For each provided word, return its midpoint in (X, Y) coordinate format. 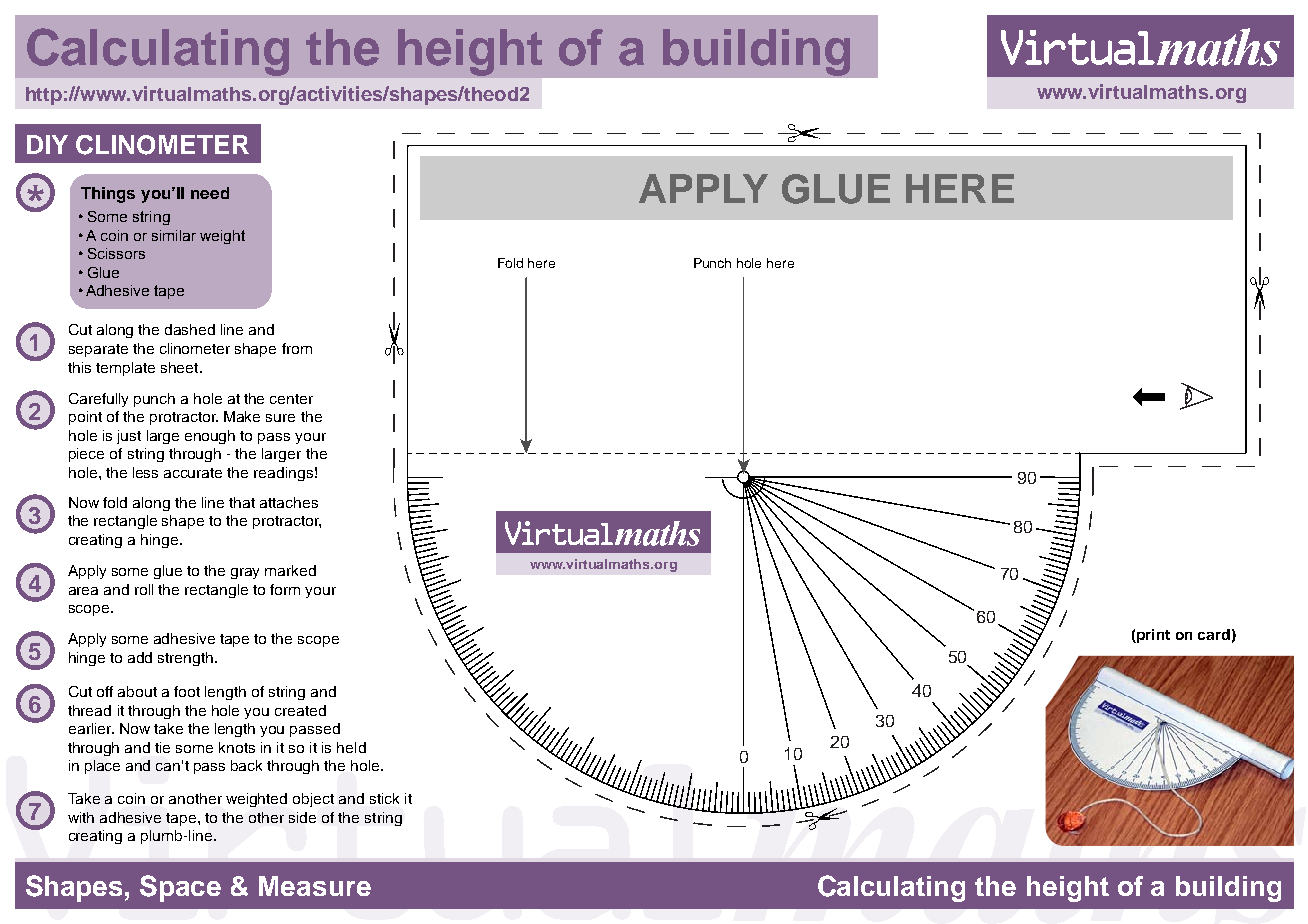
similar (174, 235)
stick (384, 798)
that (242, 502)
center (291, 399)
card (1214, 634)
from (297, 348)
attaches (289, 502)
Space (180, 888)
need (210, 193)
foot (187, 691)
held (351, 747)
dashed (190, 329)
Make (242, 416)
